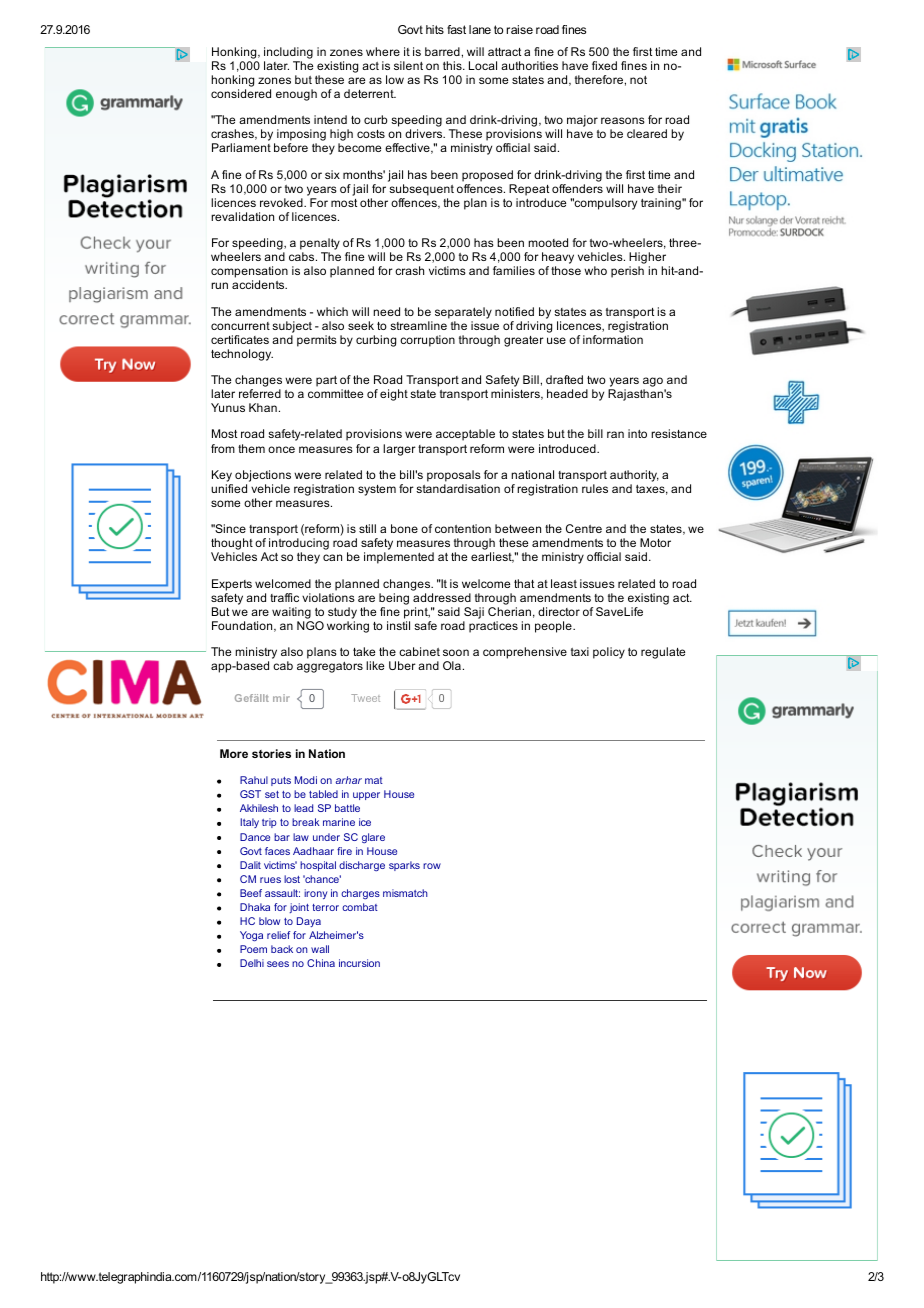 The width and height of the document is (924, 1308). What do you see at coordinates (634, 476) in the document?
I see `authority` at bounding box center [634, 476].
